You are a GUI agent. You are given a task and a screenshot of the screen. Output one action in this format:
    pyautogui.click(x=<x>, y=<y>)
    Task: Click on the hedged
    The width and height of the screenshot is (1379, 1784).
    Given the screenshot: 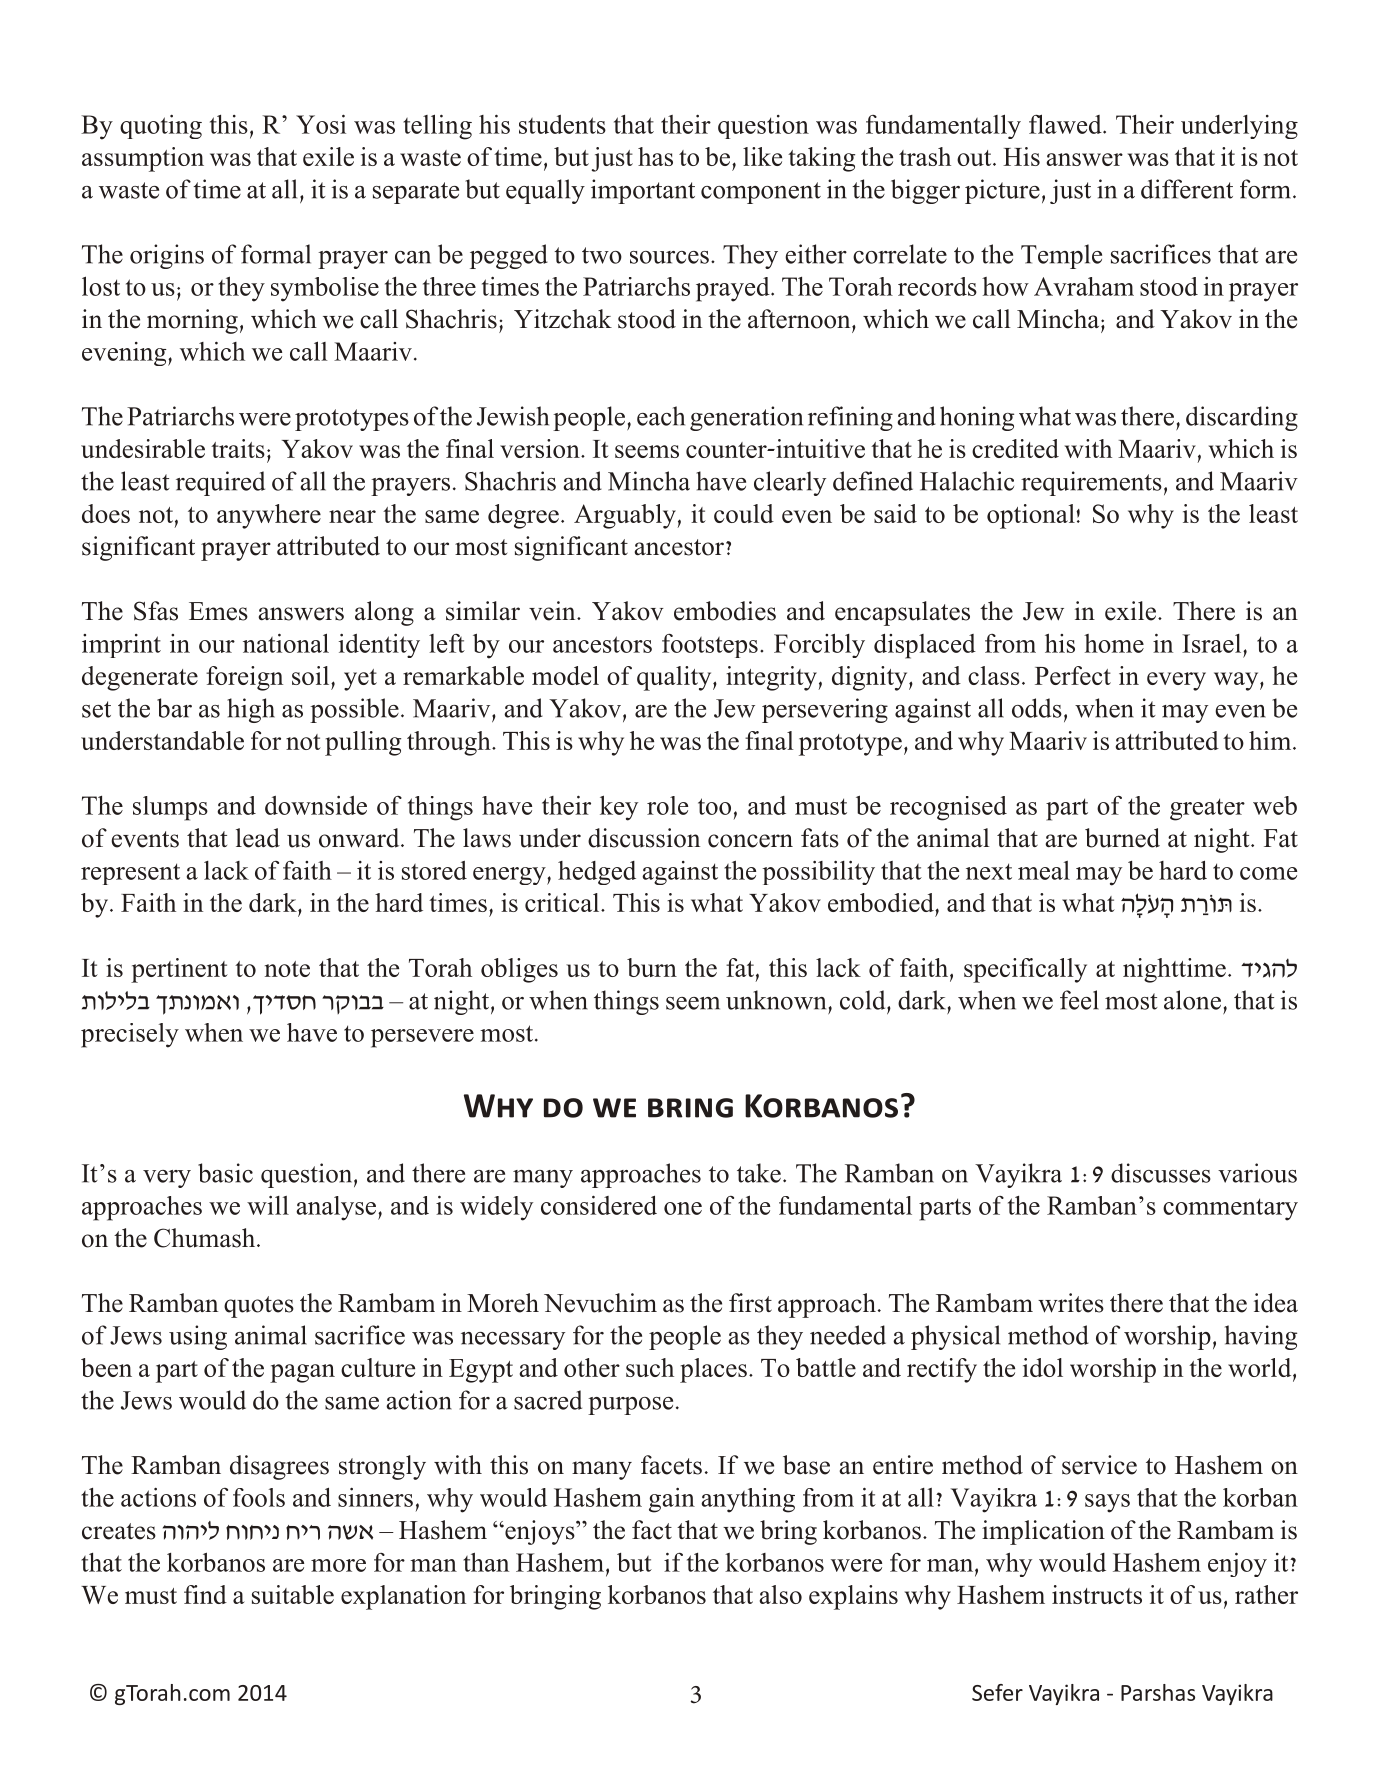 What is the action you would take?
    pyautogui.click(x=597, y=873)
